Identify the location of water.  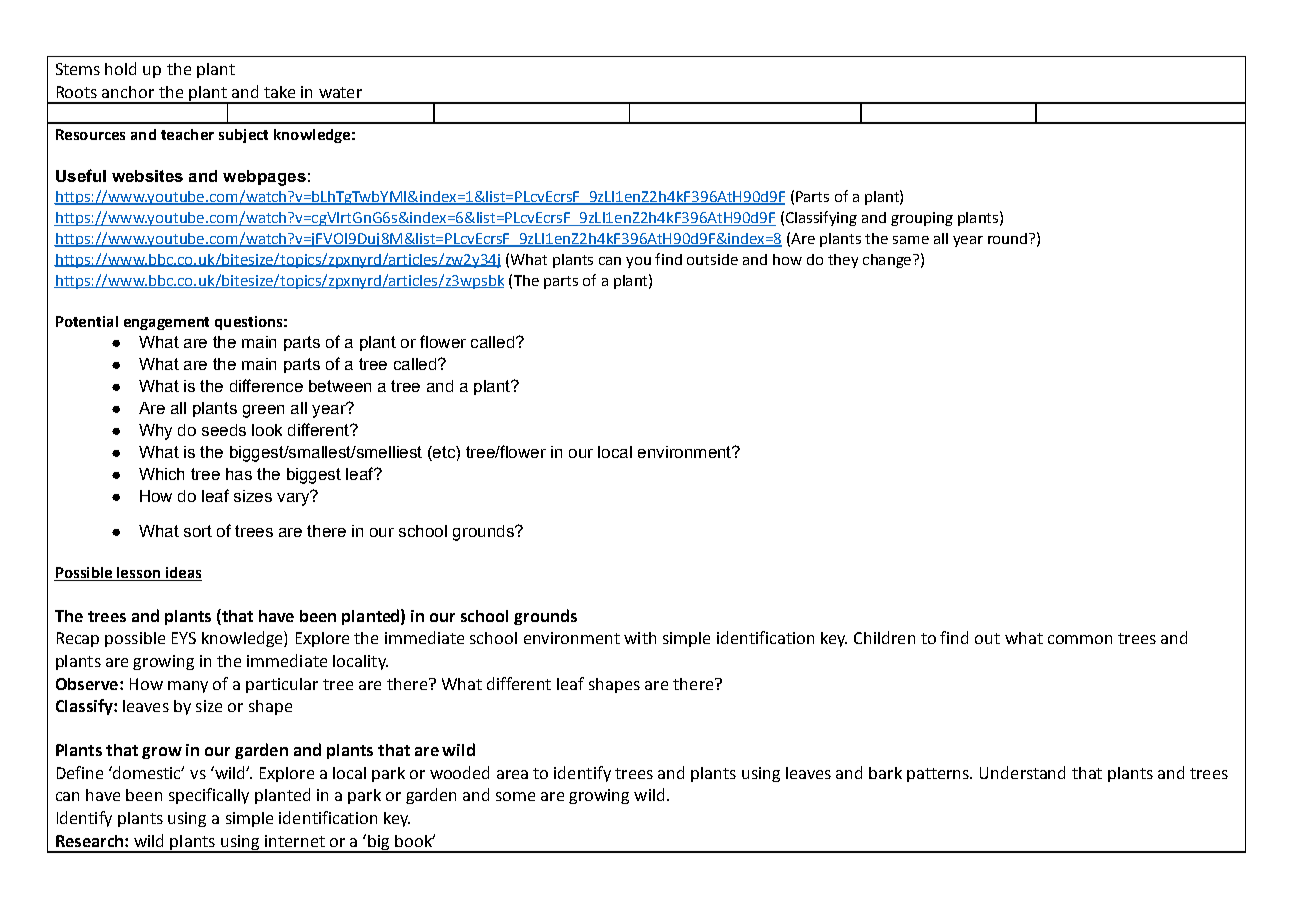
(340, 92).
